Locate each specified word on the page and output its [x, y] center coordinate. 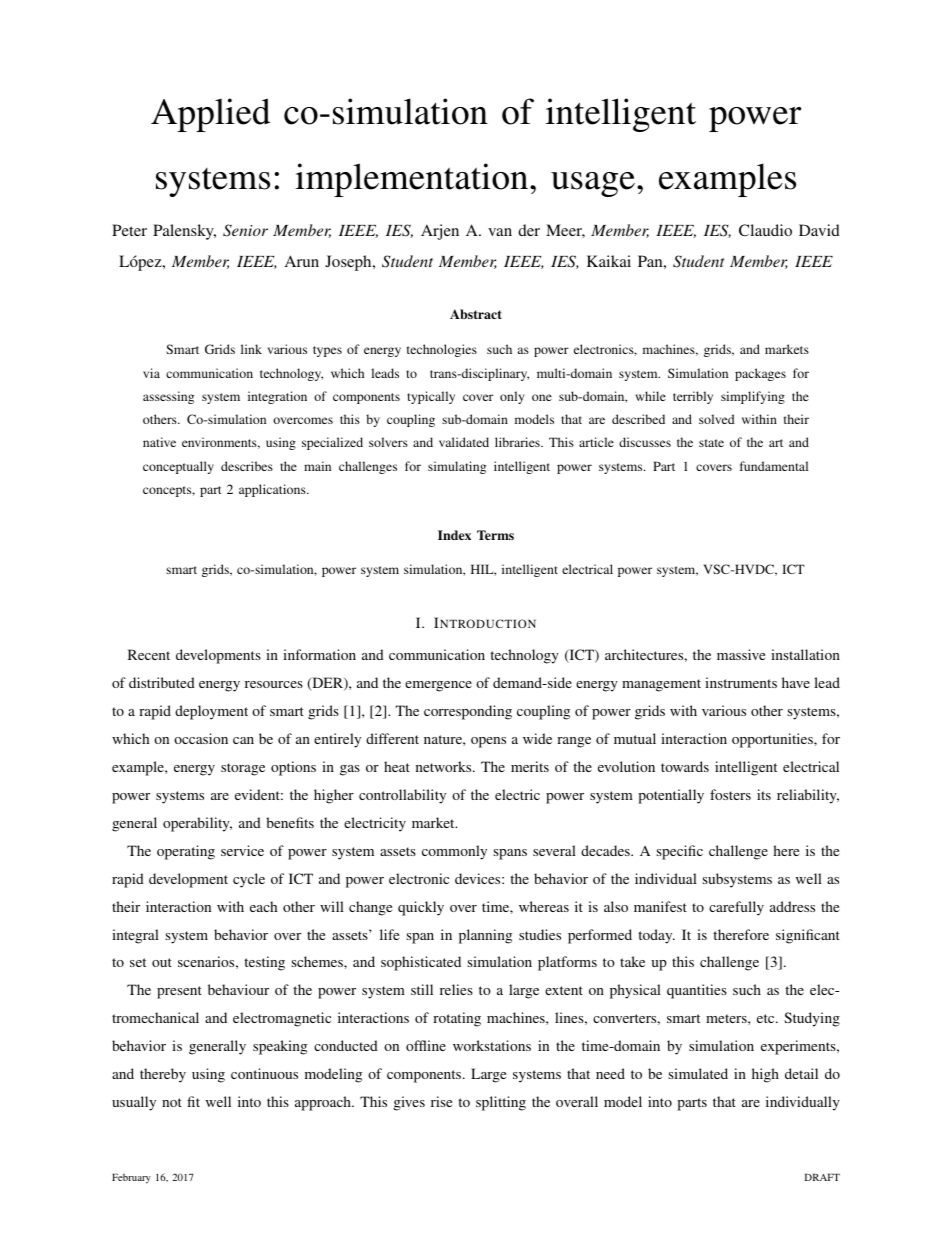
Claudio [765, 230]
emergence [438, 686]
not [172, 1102]
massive [741, 654]
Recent [149, 654]
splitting [501, 1103]
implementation [413, 180]
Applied [210, 115]
